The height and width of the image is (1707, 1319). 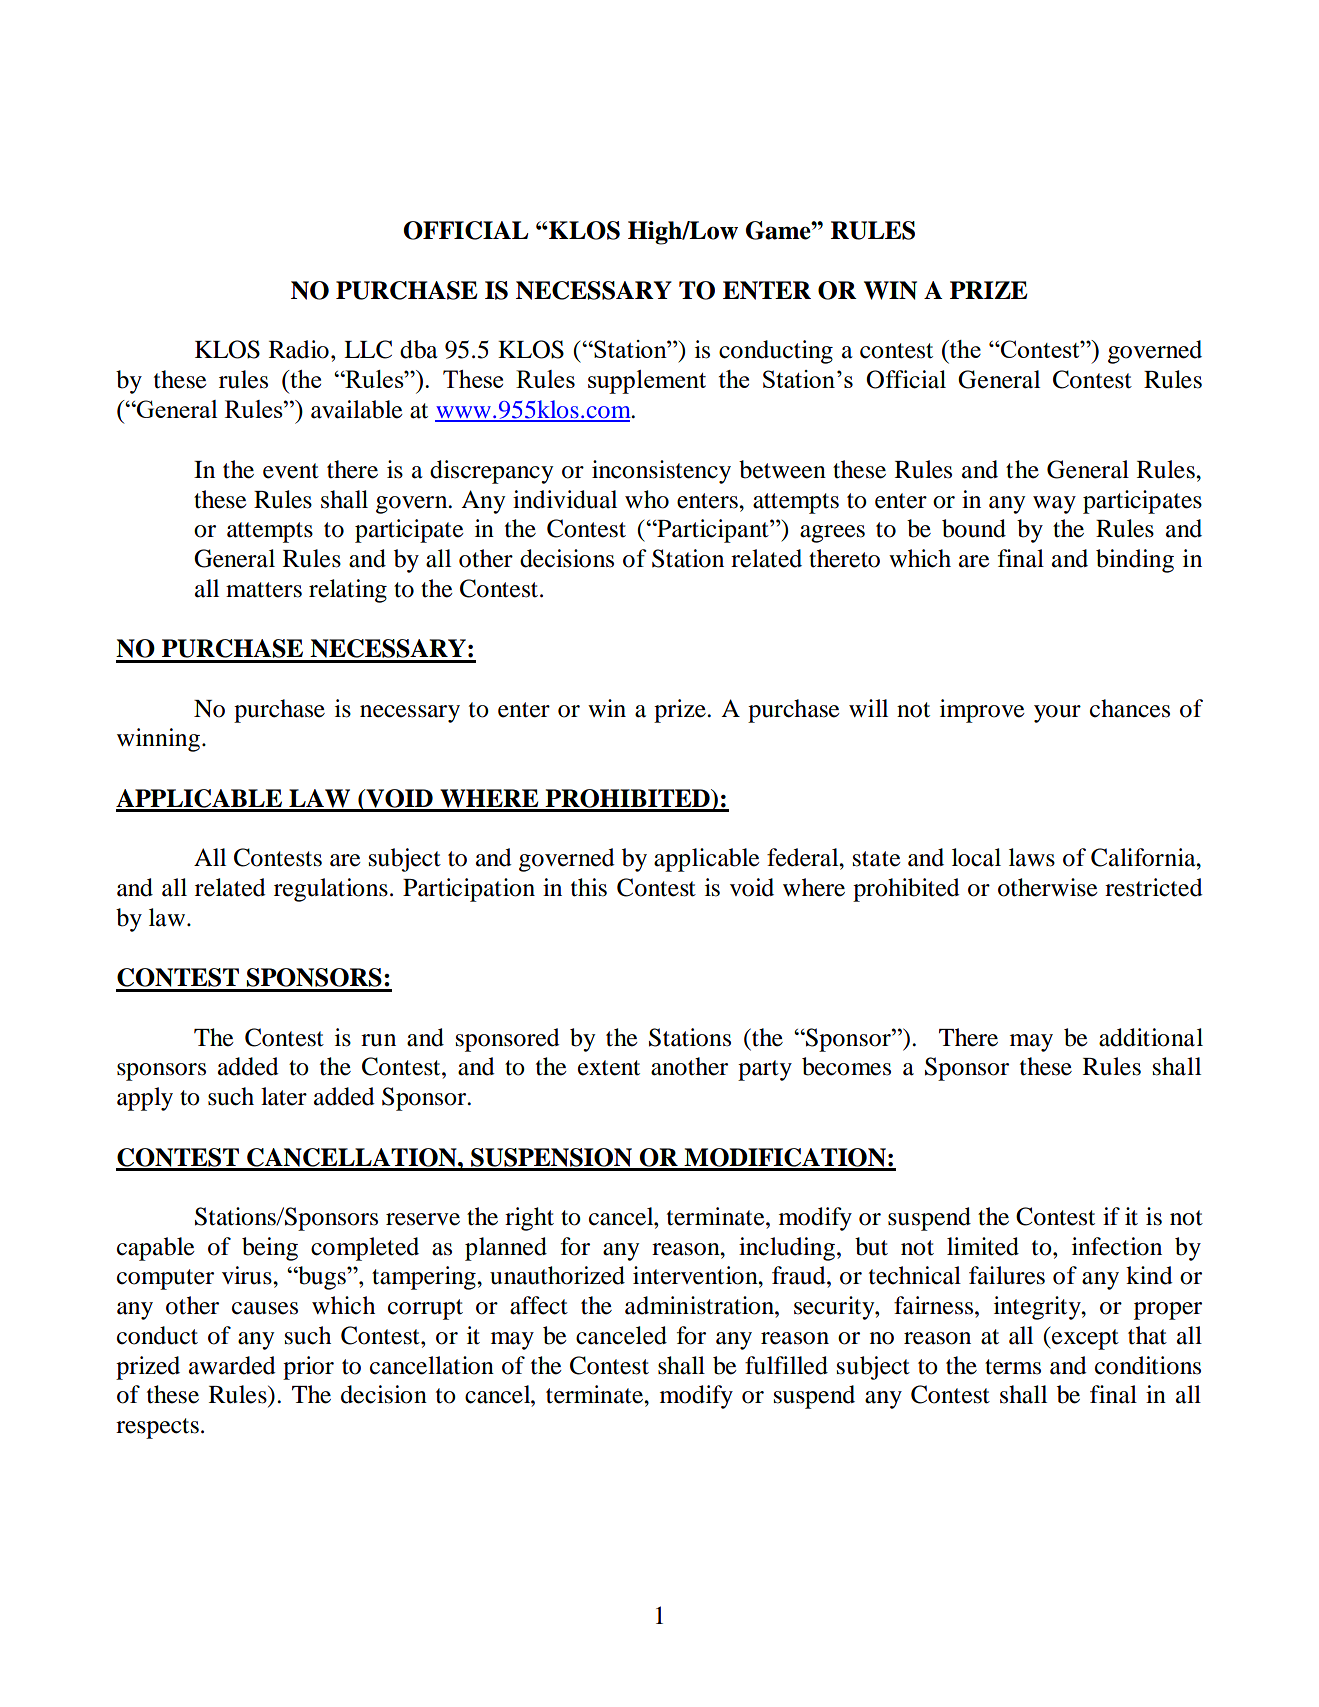 I want to click on Radio, so click(x=299, y=349).
